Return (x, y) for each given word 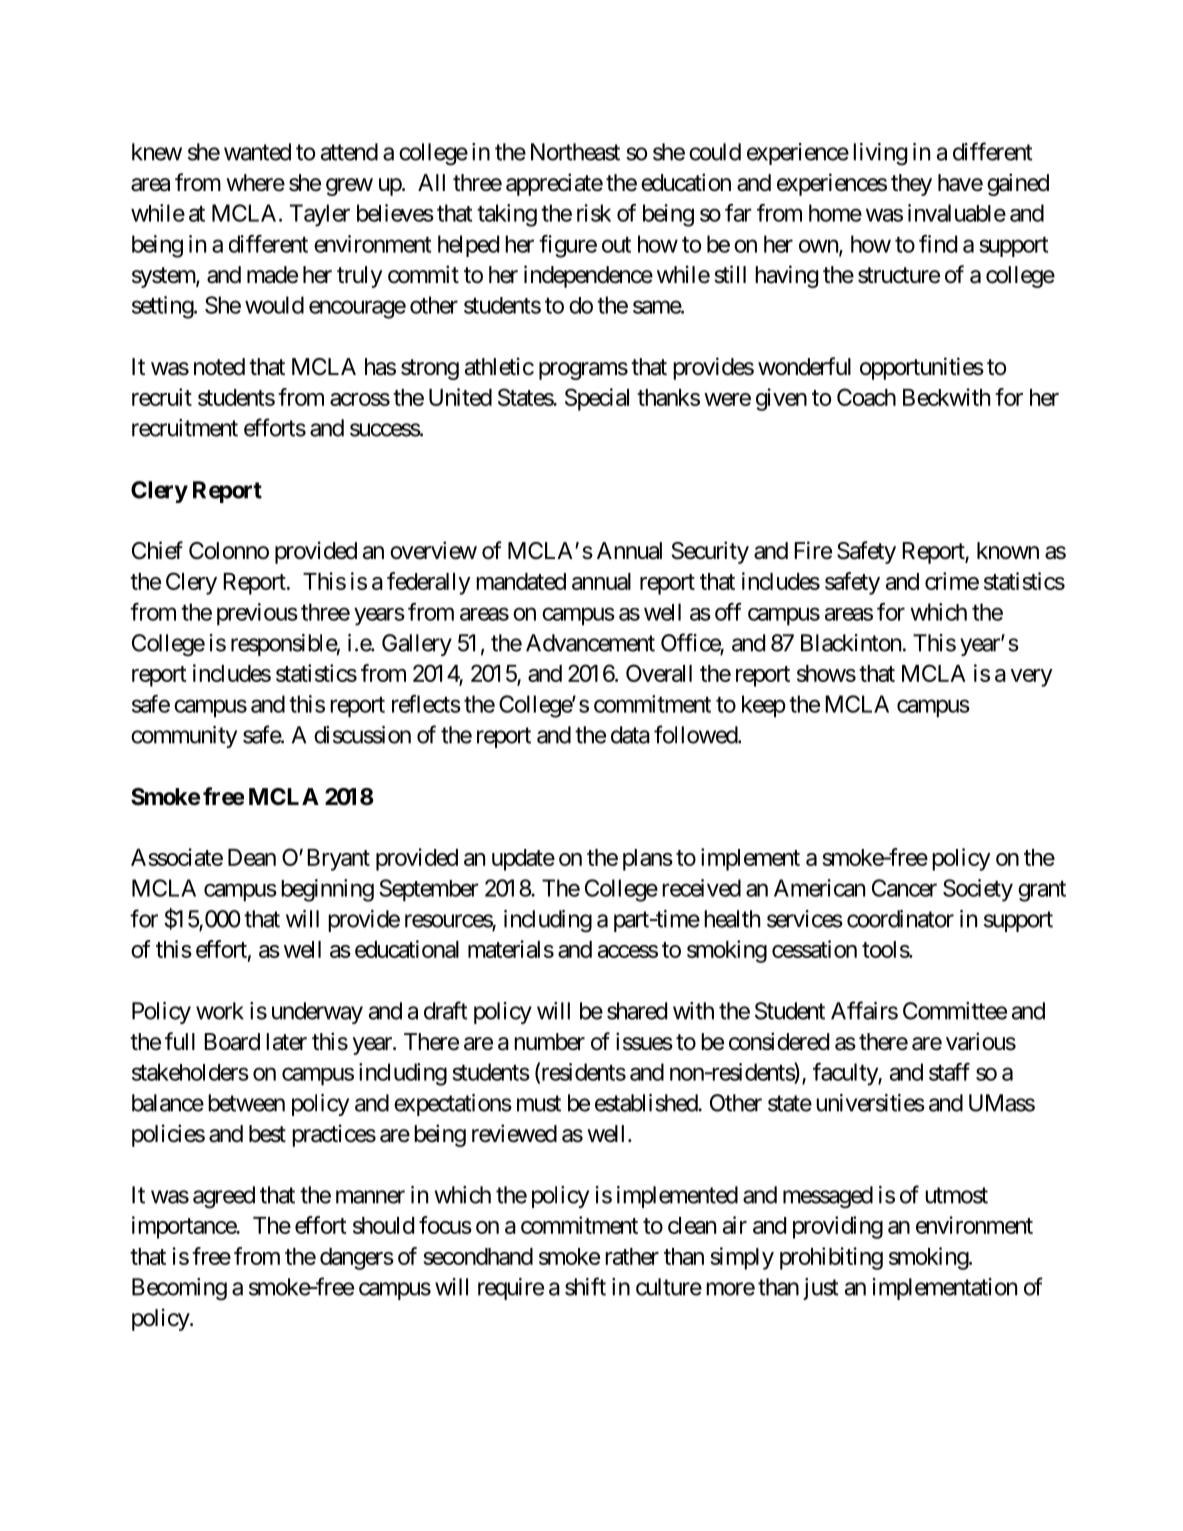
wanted (257, 152)
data (630, 735)
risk (594, 213)
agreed (224, 1197)
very (1031, 678)
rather (632, 1256)
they (911, 185)
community (184, 737)
